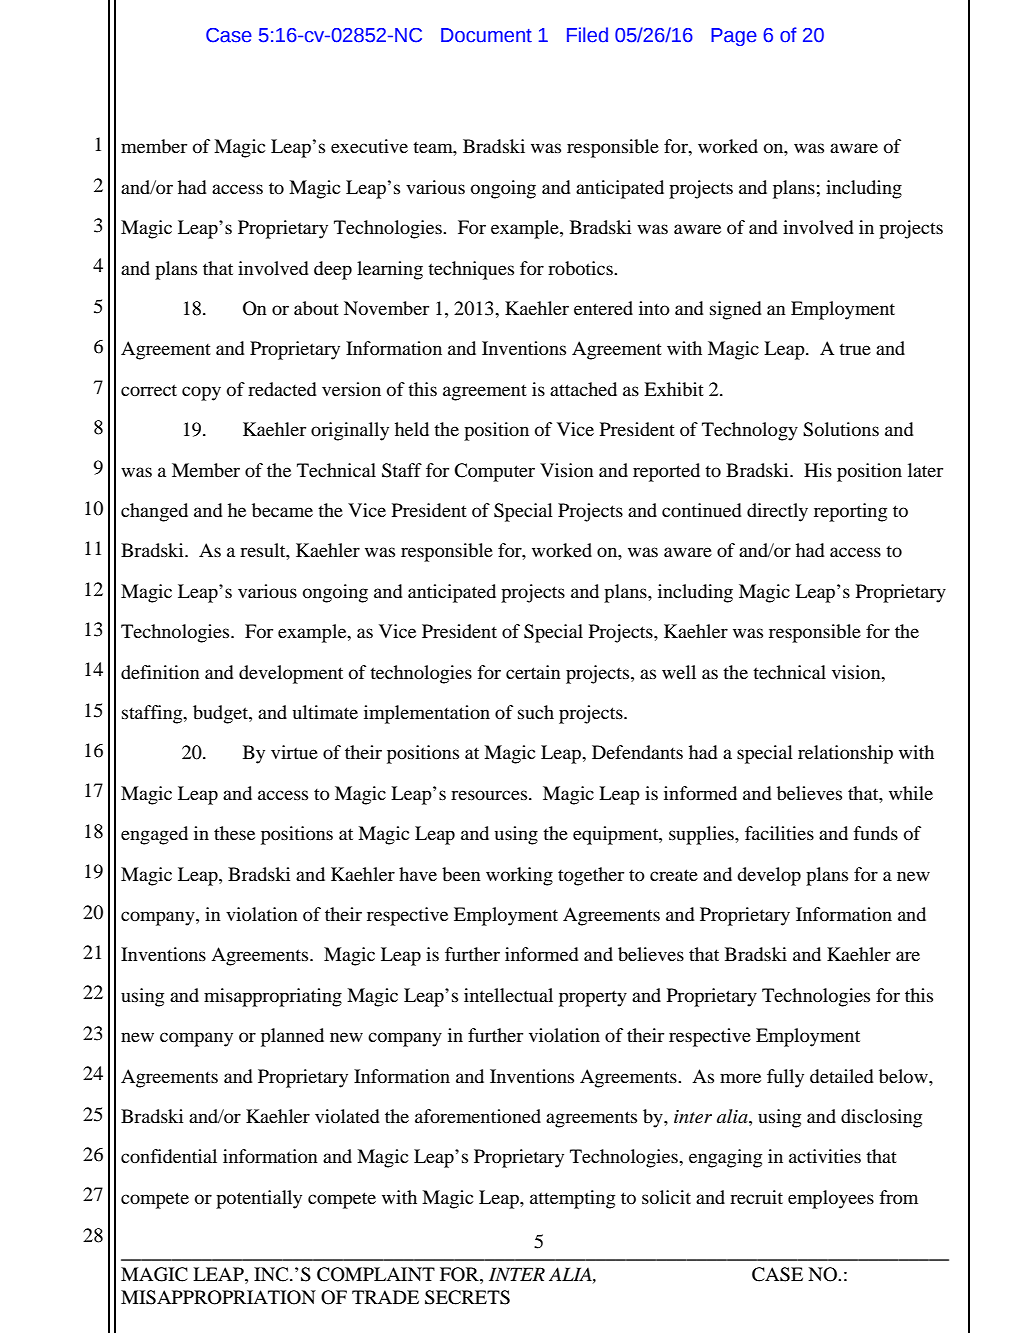 The image size is (1030, 1333). Describe the element at coordinates (369, 146) in the screenshot. I see `executive` at that location.
